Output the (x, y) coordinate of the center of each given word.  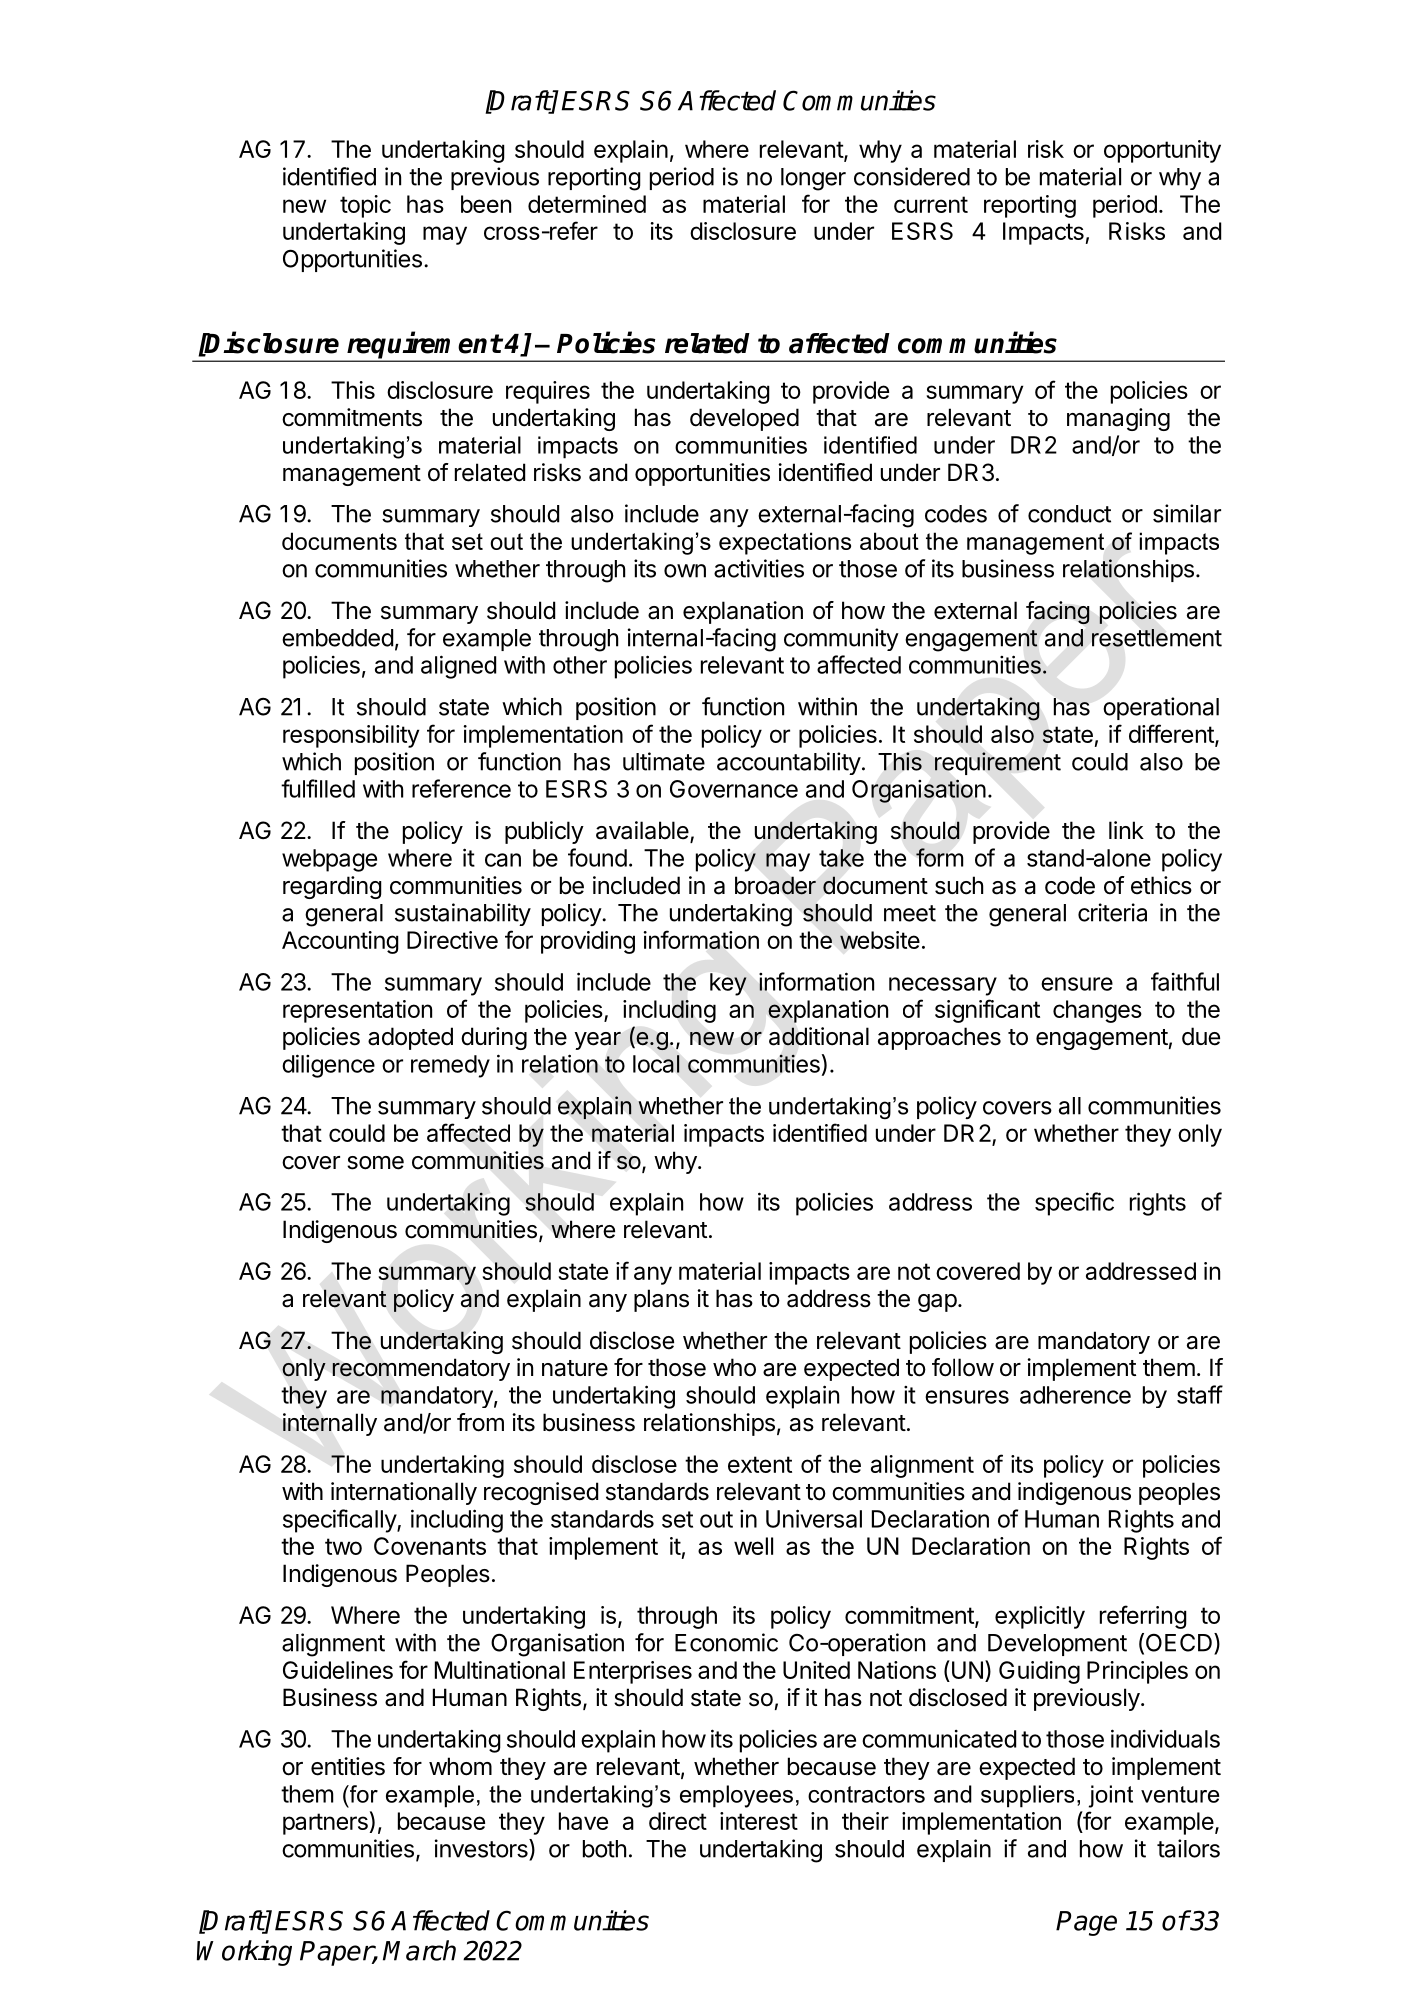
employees (736, 1796)
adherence (1075, 1395)
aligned (458, 667)
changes (1097, 1011)
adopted (410, 1038)
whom (460, 1766)
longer (813, 179)
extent (760, 1464)
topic (365, 206)
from (480, 1422)
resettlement (1157, 638)
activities (759, 568)
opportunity (1162, 151)
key (728, 984)
